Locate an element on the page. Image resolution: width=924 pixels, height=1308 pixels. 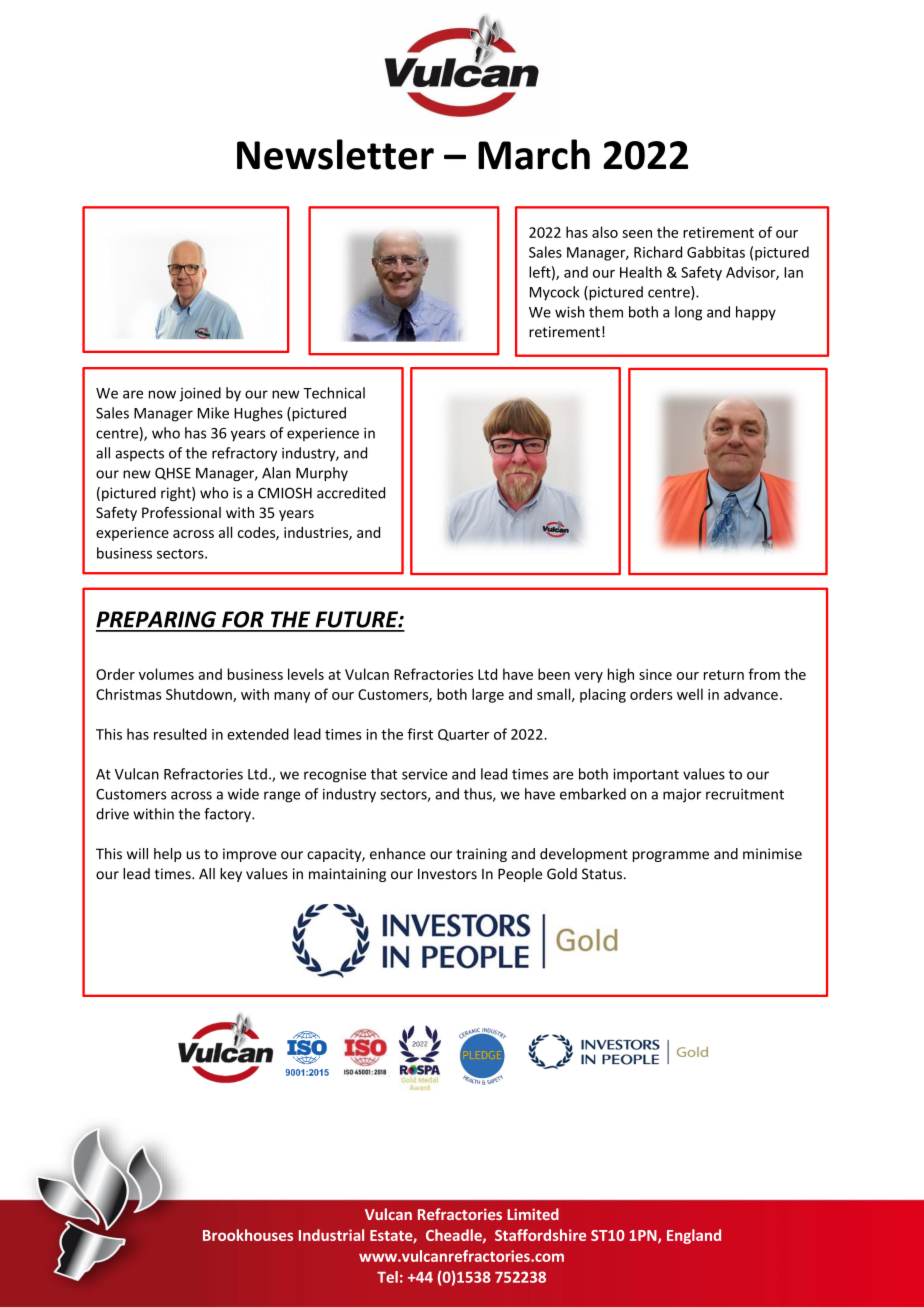
March is located at coordinates (534, 154).
